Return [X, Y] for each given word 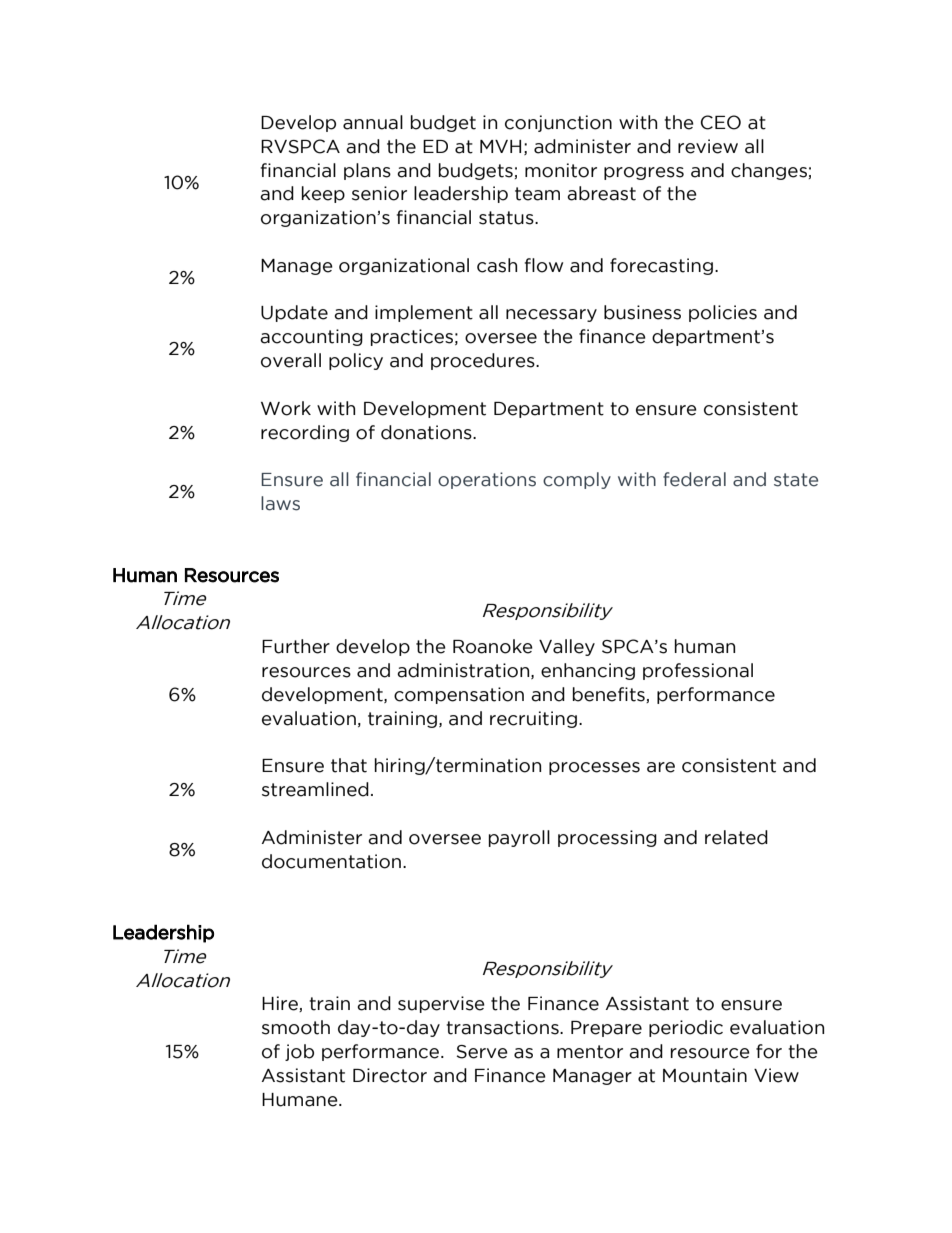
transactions [503, 1027]
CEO [721, 122]
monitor [561, 170]
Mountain [705, 1075]
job [299, 1052]
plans [367, 171]
